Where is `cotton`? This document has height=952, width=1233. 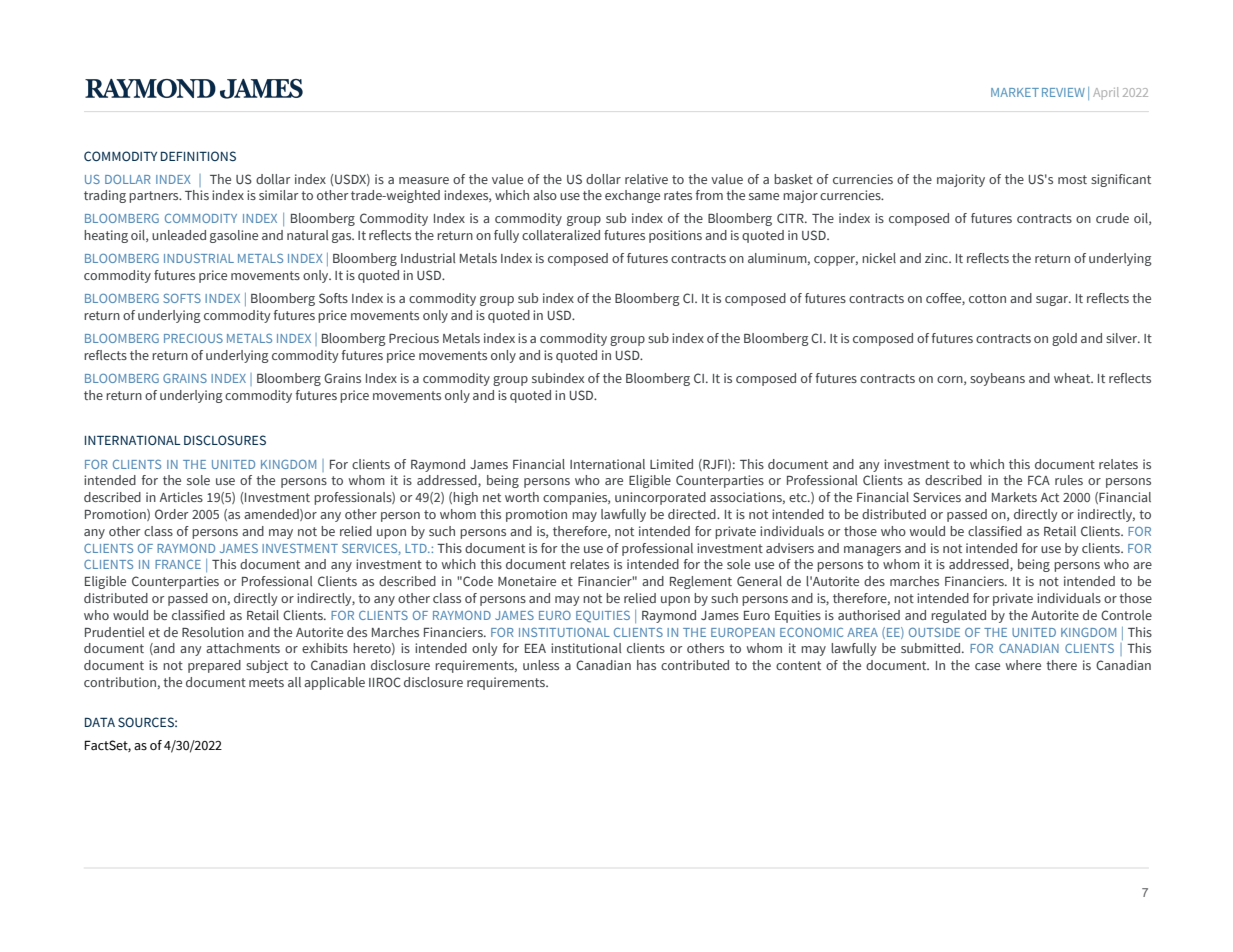 cotton is located at coordinates (987, 298).
